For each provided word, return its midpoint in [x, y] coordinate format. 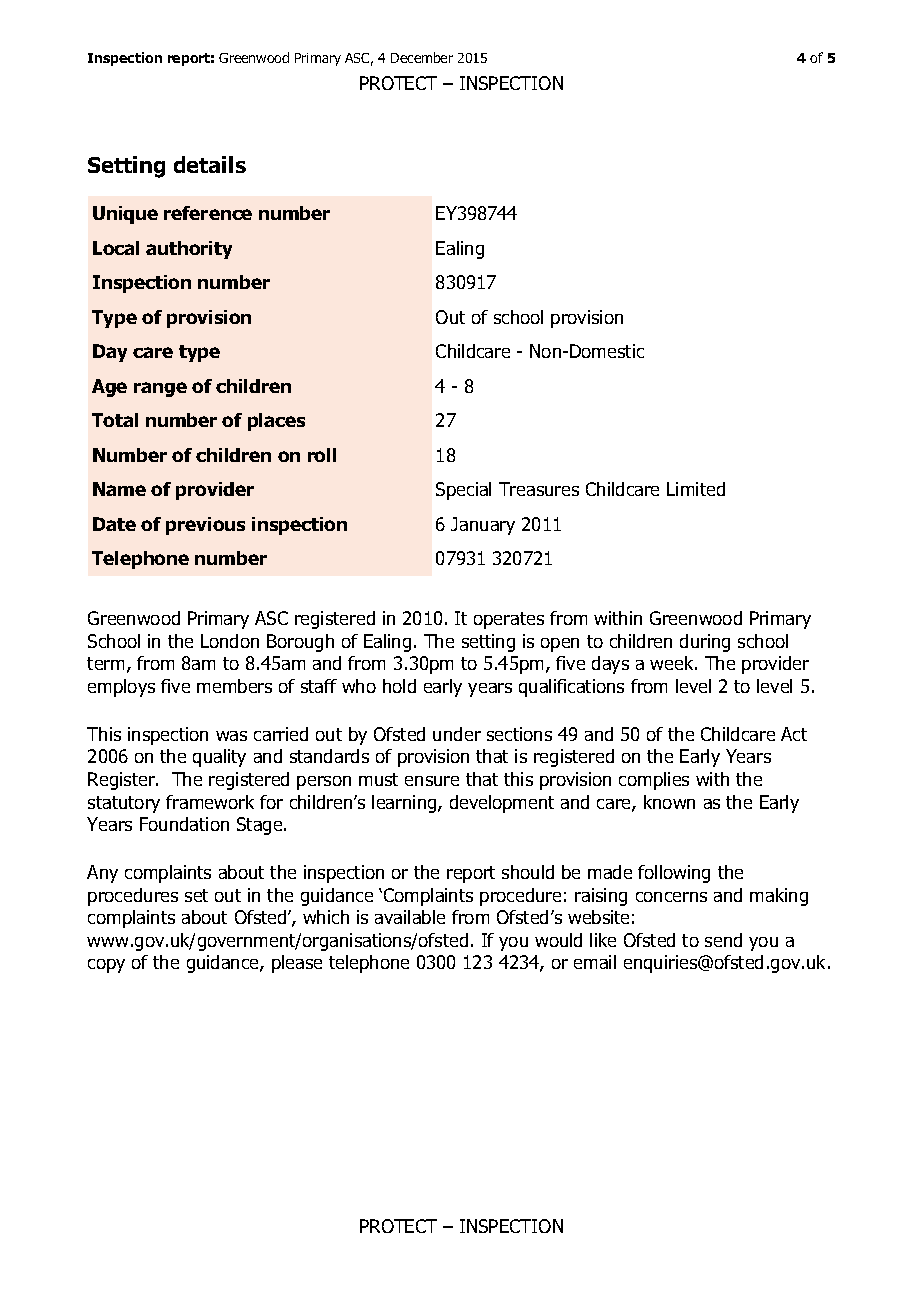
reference [208, 213]
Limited [696, 489]
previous [205, 526]
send [723, 940]
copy [106, 966]
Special [463, 491]
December [422, 57]
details [210, 164]
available [410, 917]
